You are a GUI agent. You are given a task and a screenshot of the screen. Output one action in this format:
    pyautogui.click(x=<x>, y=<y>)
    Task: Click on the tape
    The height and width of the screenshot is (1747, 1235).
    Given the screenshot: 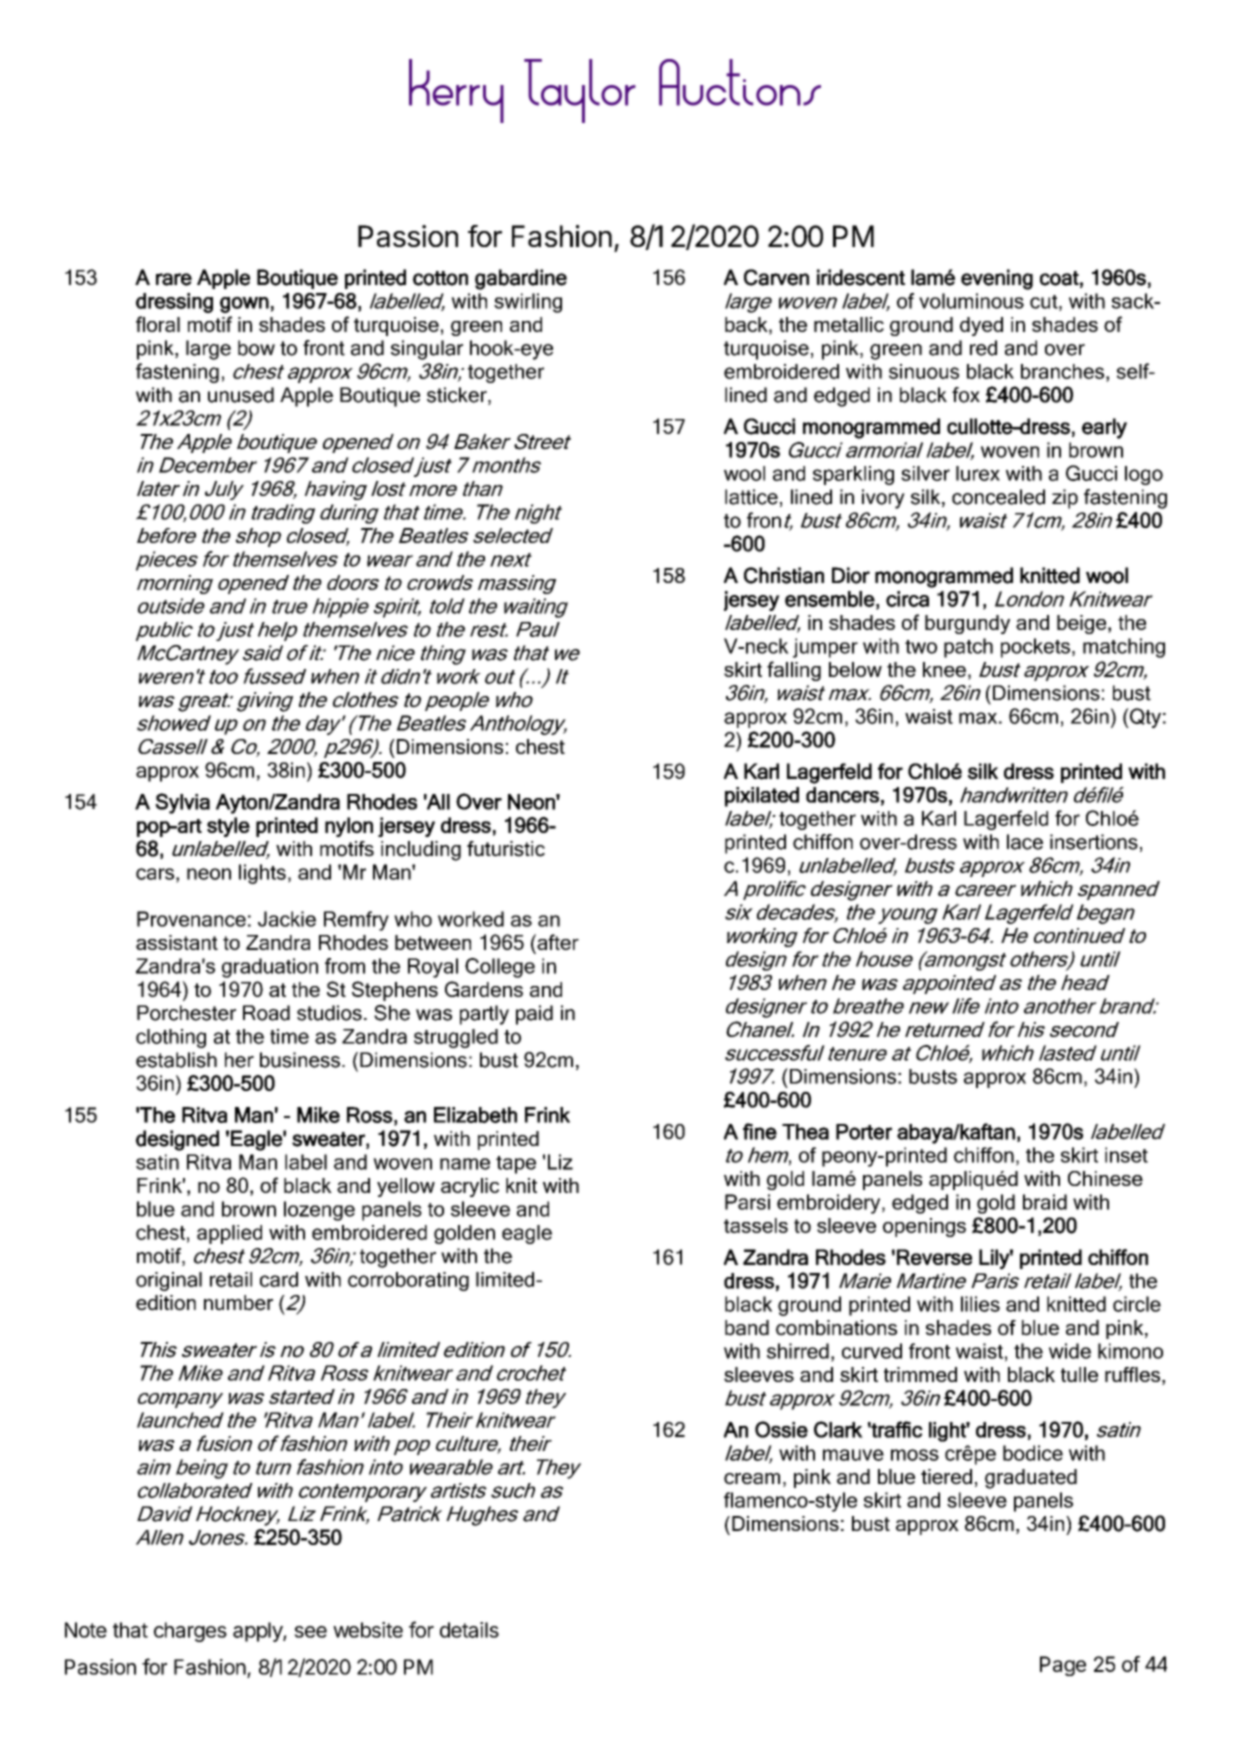 What is the action you would take?
    pyautogui.click(x=516, y=1165)
